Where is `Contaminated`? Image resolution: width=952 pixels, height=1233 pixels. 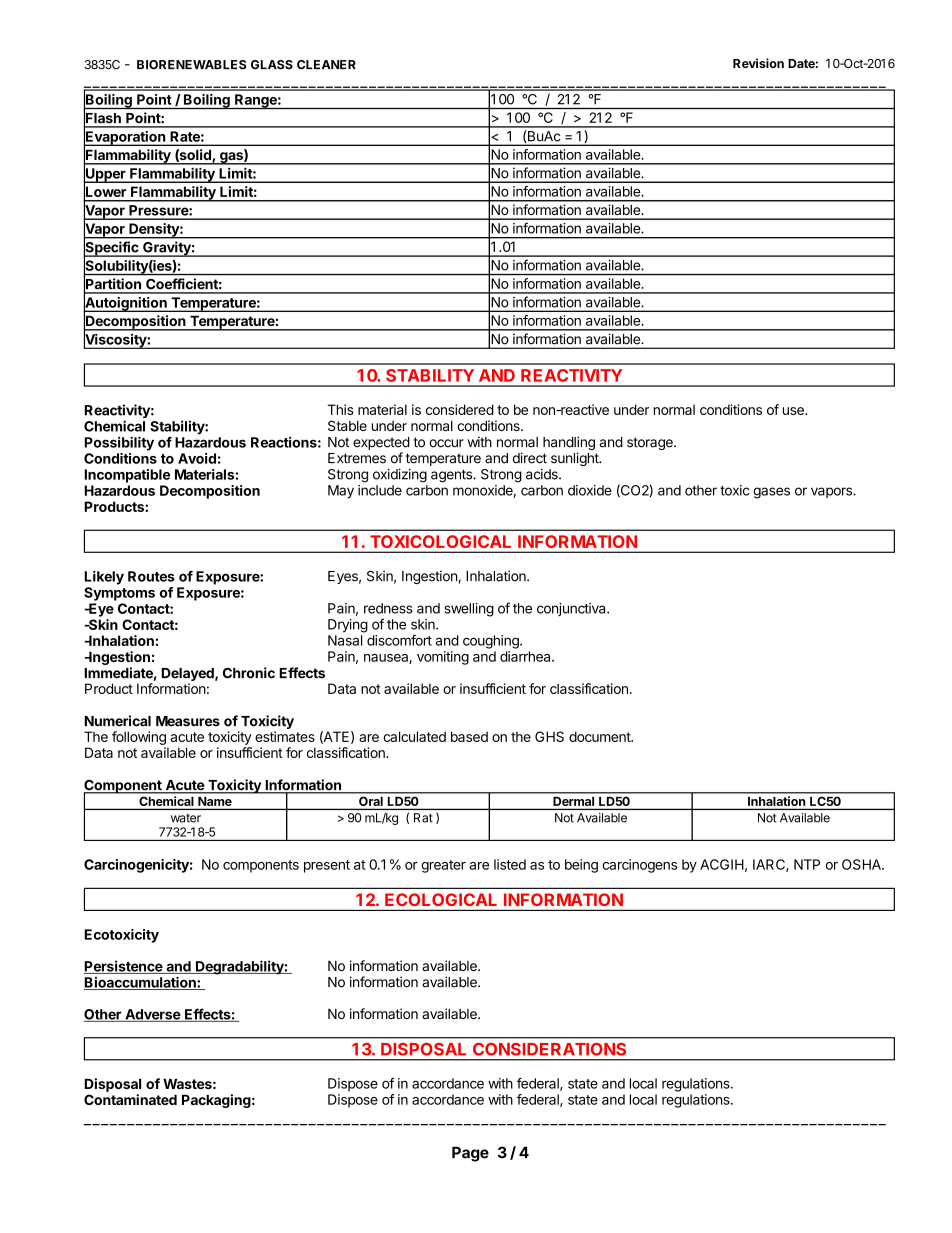
Contaminated is located at coordinates (130, 1099).
